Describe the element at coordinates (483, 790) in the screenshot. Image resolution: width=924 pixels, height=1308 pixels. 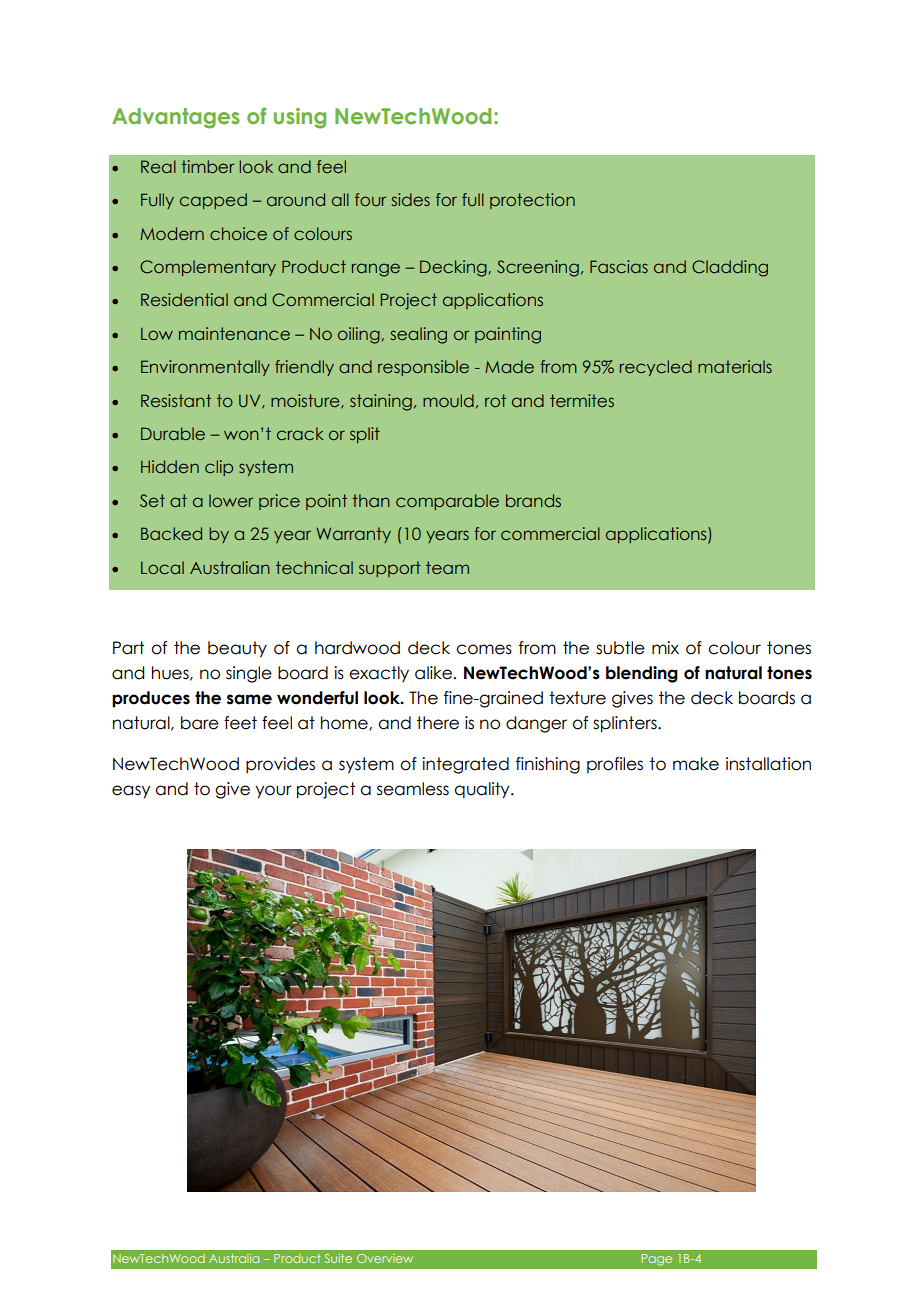
I see `quality` at that location.
